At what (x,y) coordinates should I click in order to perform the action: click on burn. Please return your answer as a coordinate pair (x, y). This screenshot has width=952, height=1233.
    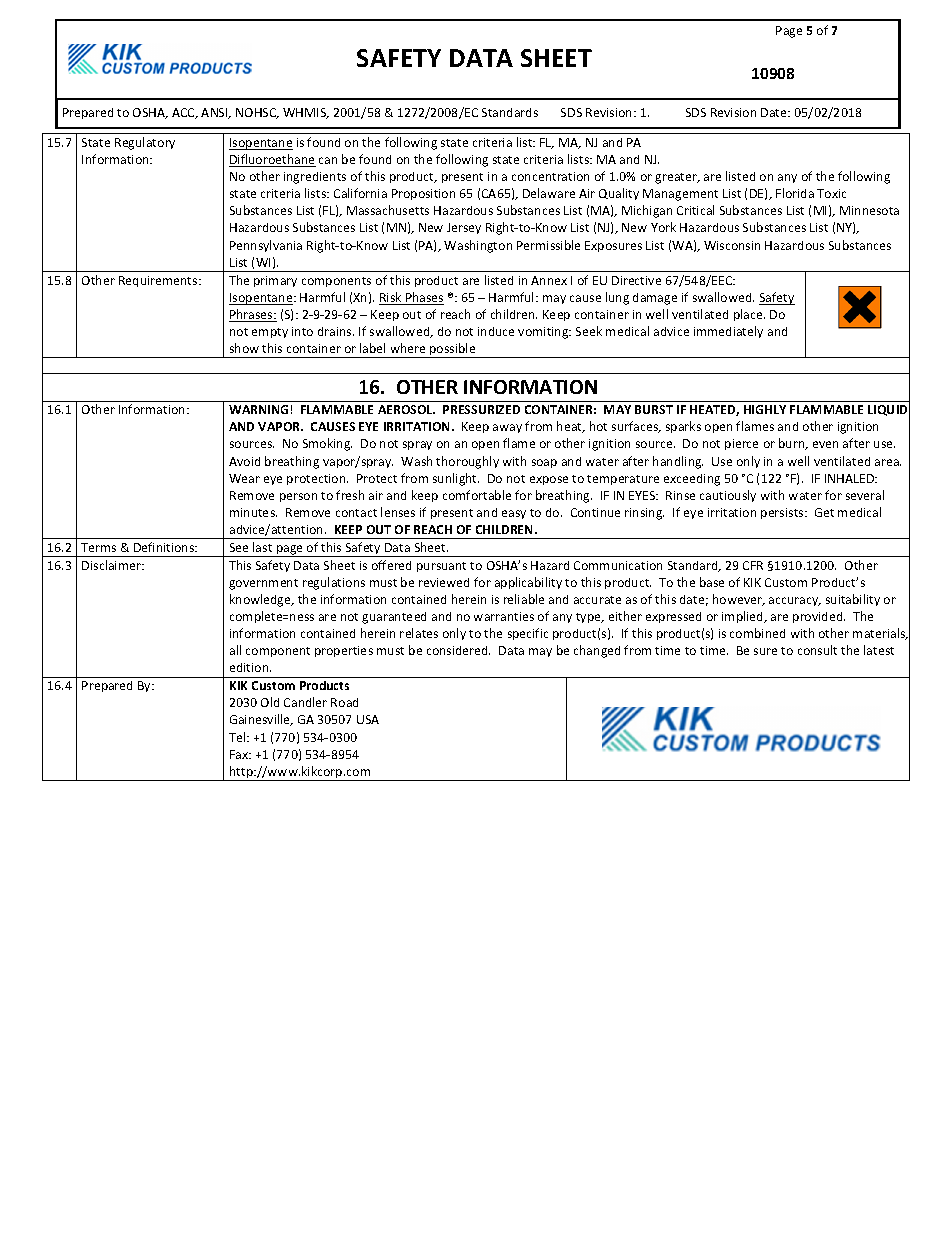
    Looking at the image, I should click on (793, 444).
